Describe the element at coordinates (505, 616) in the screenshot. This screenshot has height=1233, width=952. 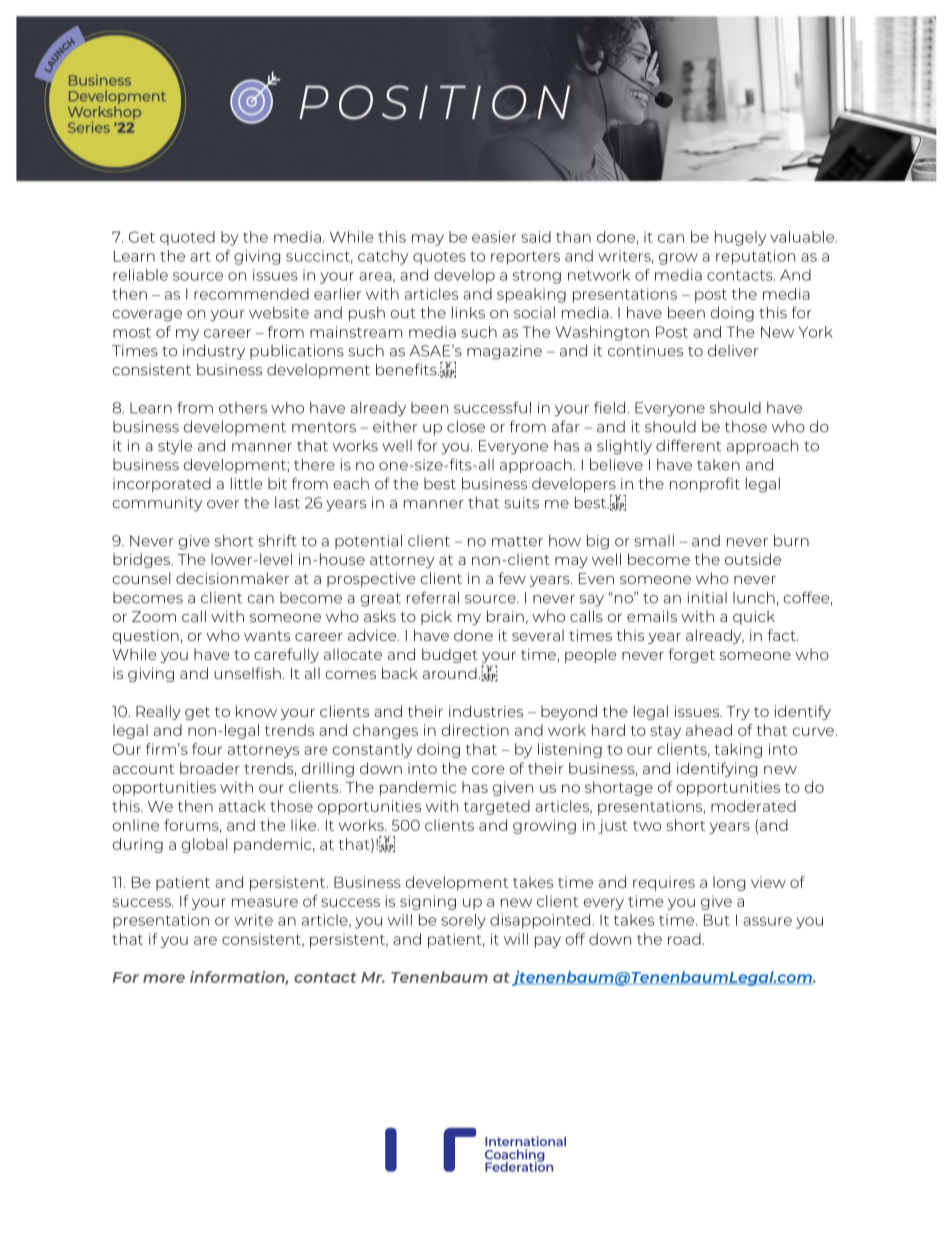
I see `brain` at that location.
